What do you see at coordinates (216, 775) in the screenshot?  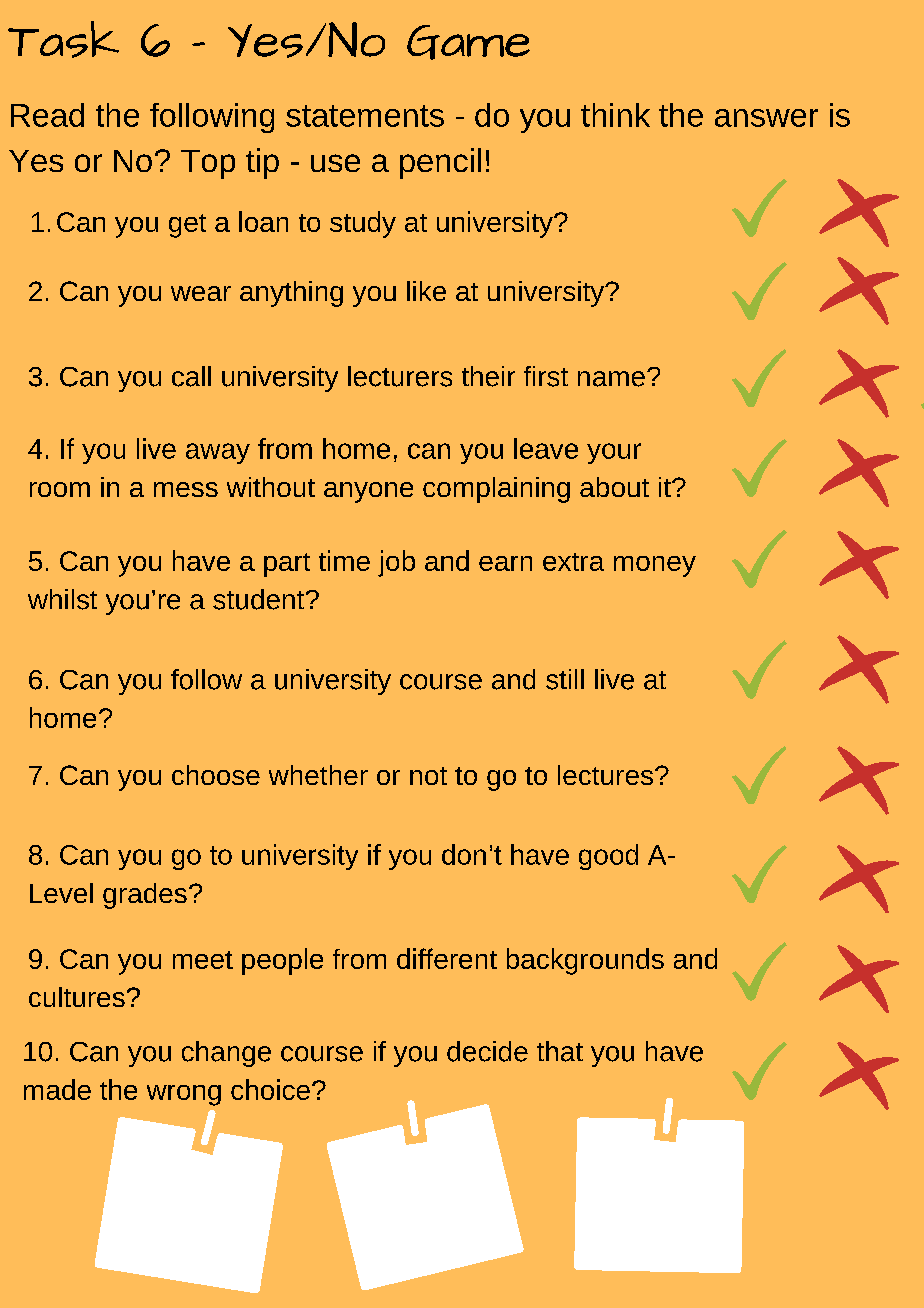 I see `choose` at bounding box center [216, 775].
